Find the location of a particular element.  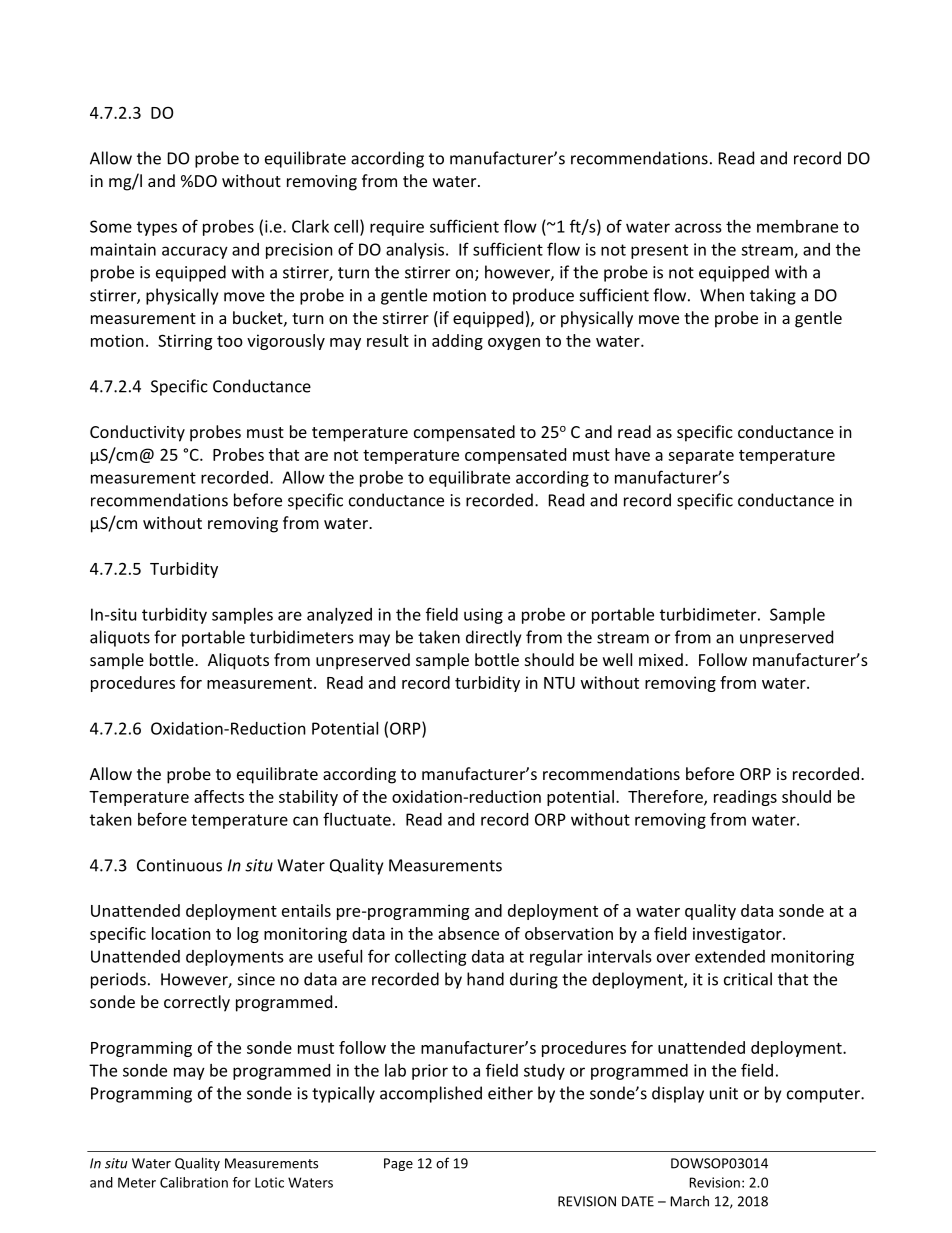

investigator is located at coordinates (738, 935).
